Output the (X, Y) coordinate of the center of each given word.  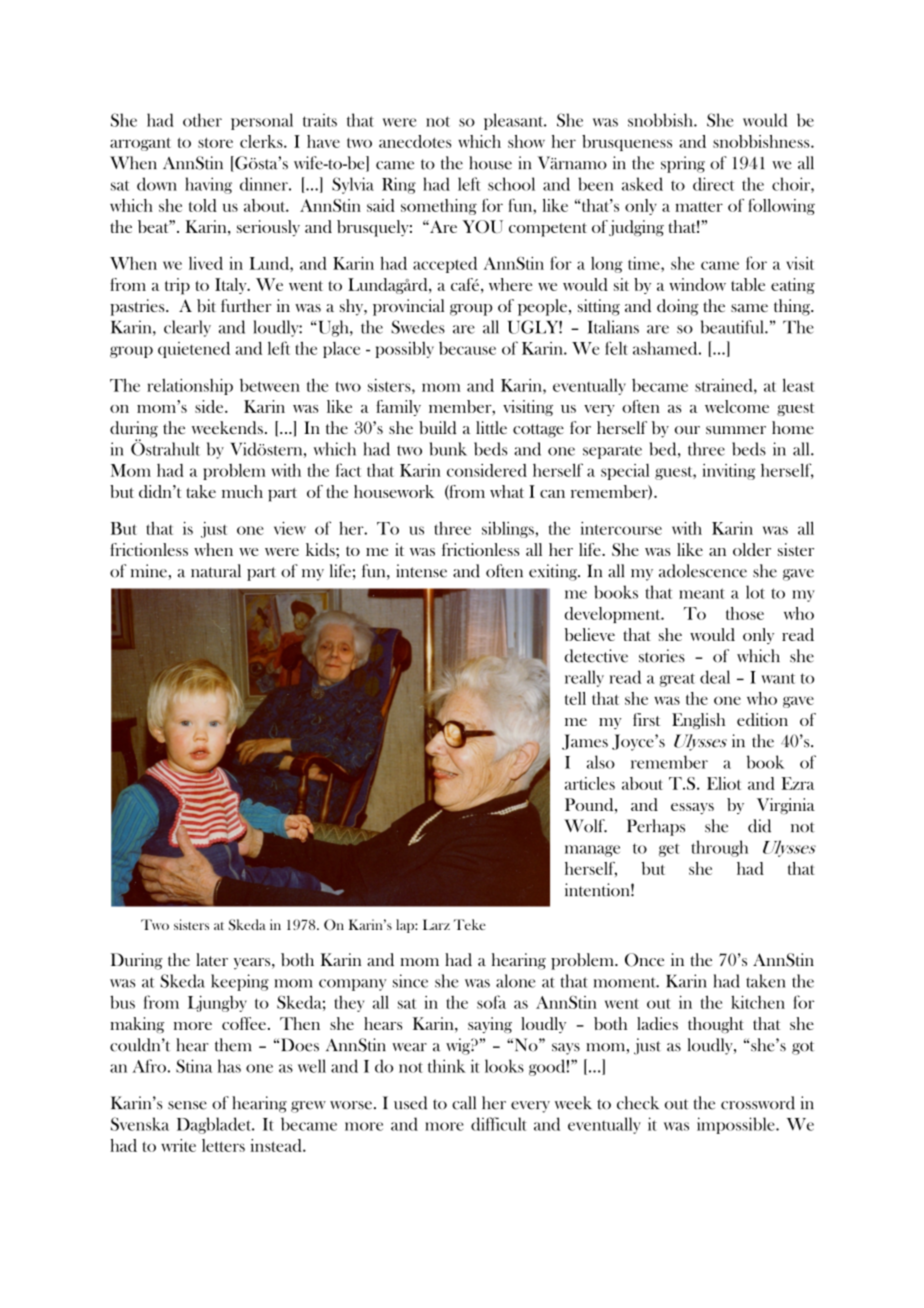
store (215, 142)
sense (187, 1105)
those (745, 613)
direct (713, 184)
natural (216, 571)
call (464, 1103)
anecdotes (415, 141)
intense (421, 571)
